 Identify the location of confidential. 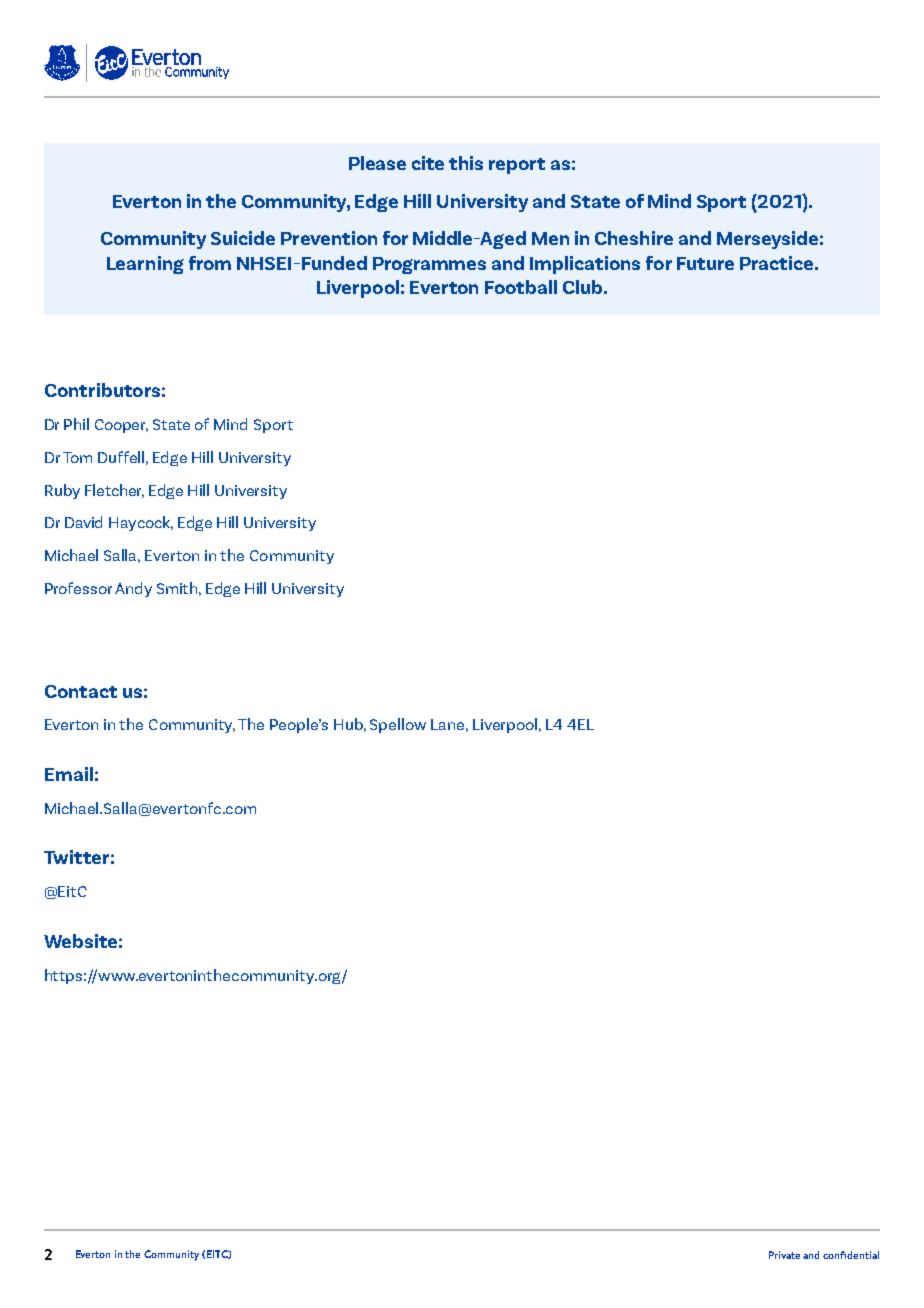
(851, 1255).
